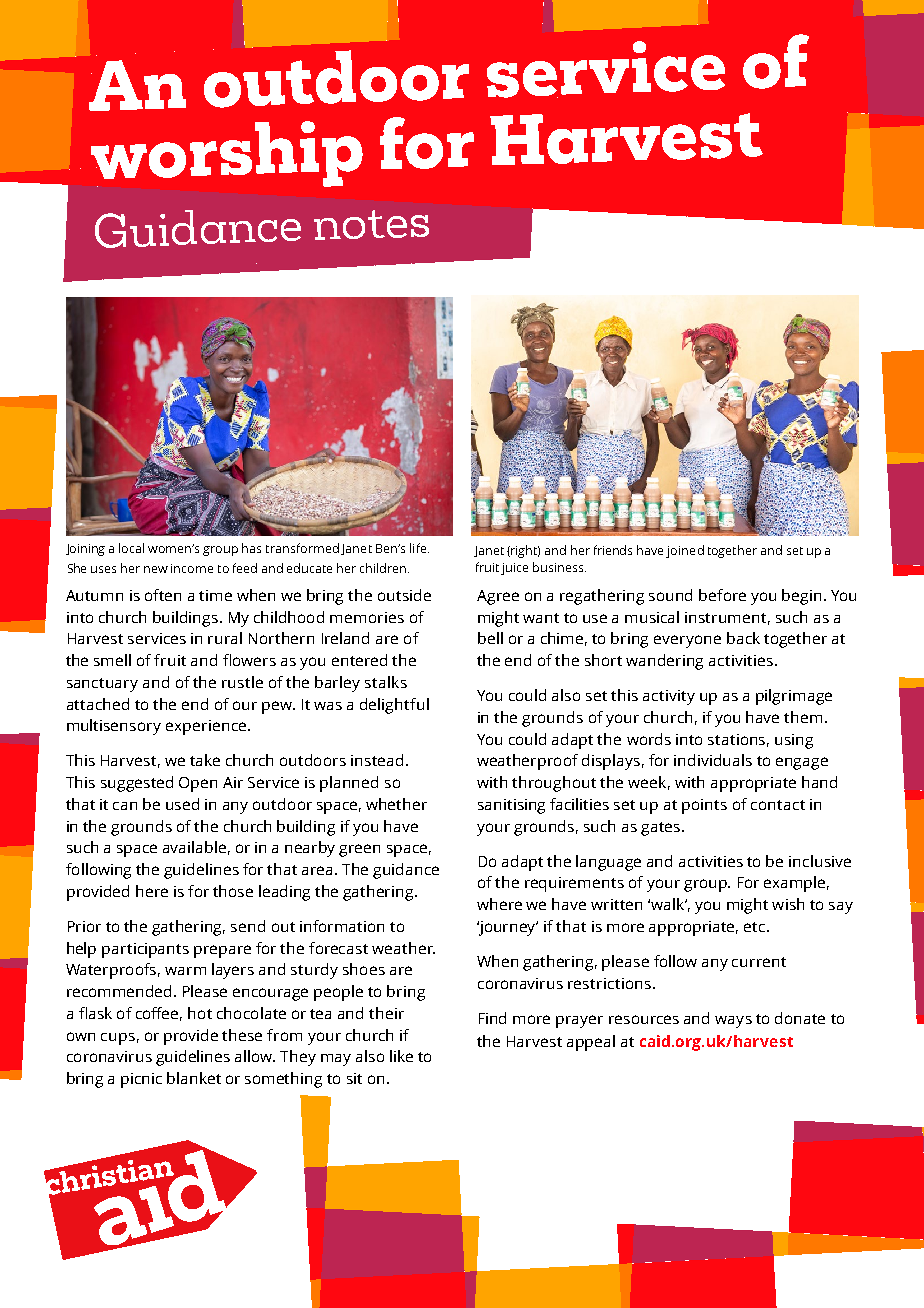 The image size is (924, 1308). What do you see at coordinates (685, 551) in the screenshot?
I see `joined` at bounding box center [685, 551].
